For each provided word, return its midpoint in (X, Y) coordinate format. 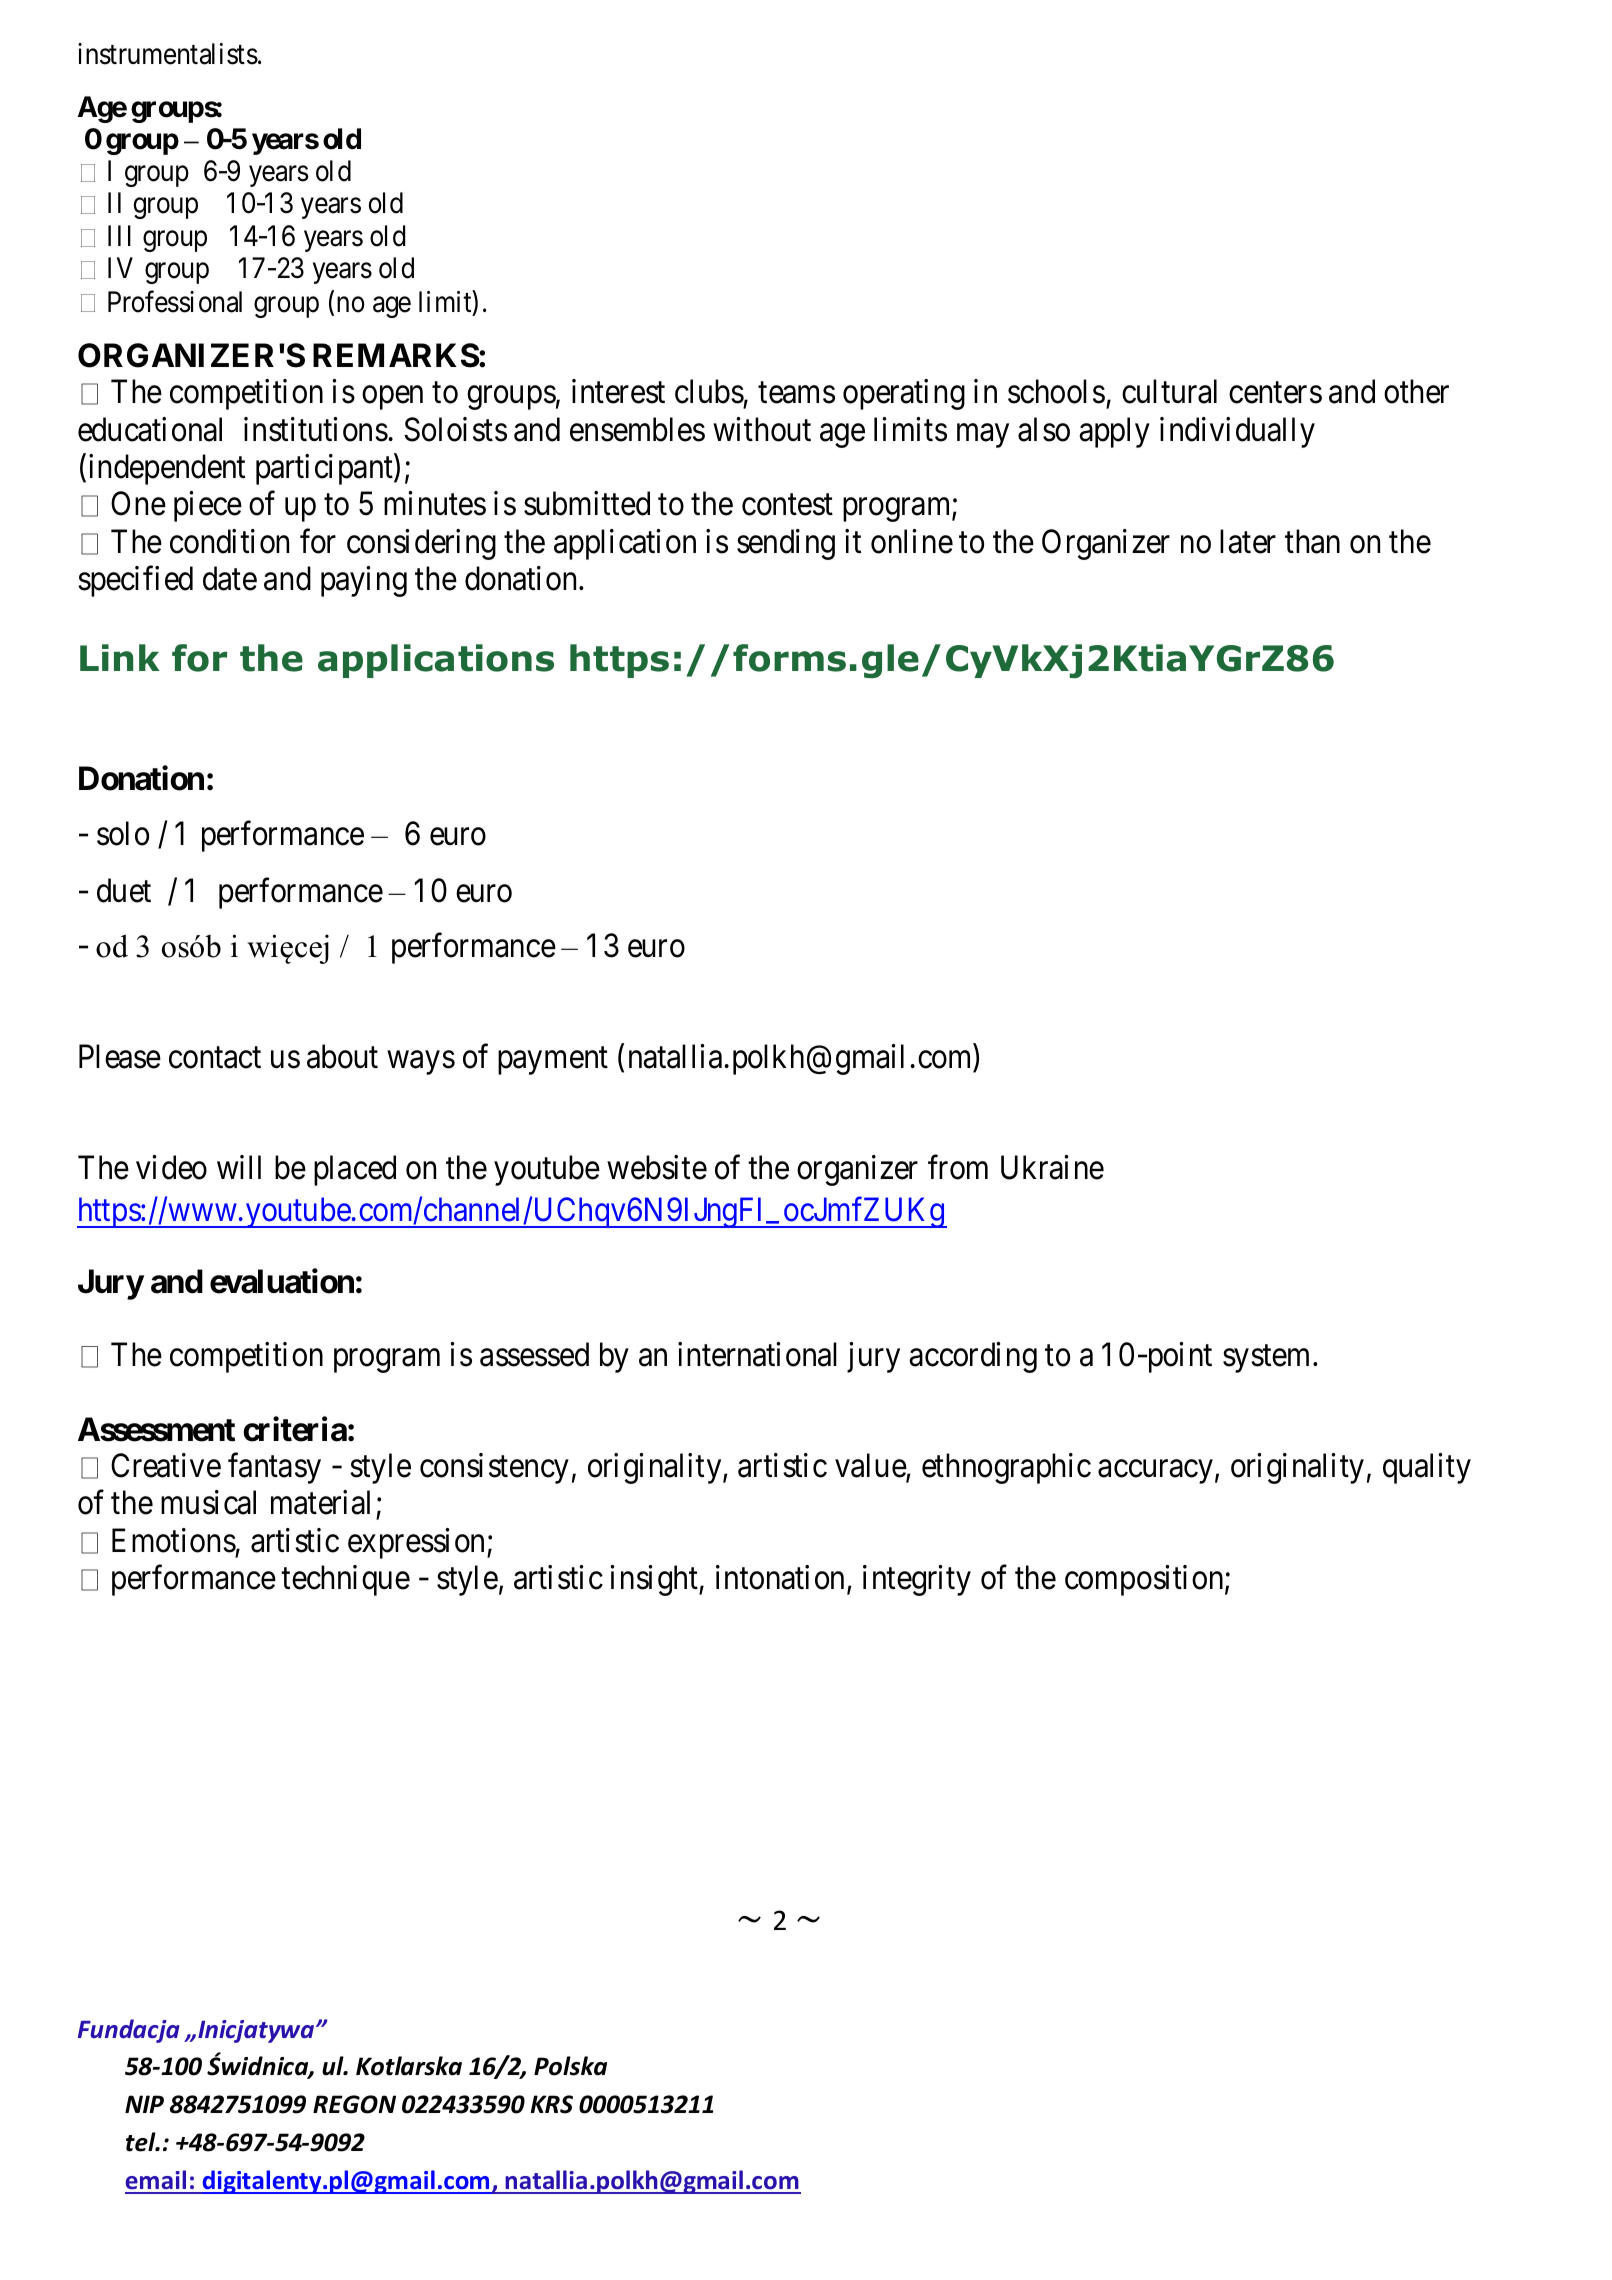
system (1266, 1359)
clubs (709, 391)
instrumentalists (168, 54)
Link (120, 657)
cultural (1169, 391)
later (1248, 542)
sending (786, 545)
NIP (144, 2104)
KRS (552, 2104)
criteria (295, 1429)
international (757, 1354)
